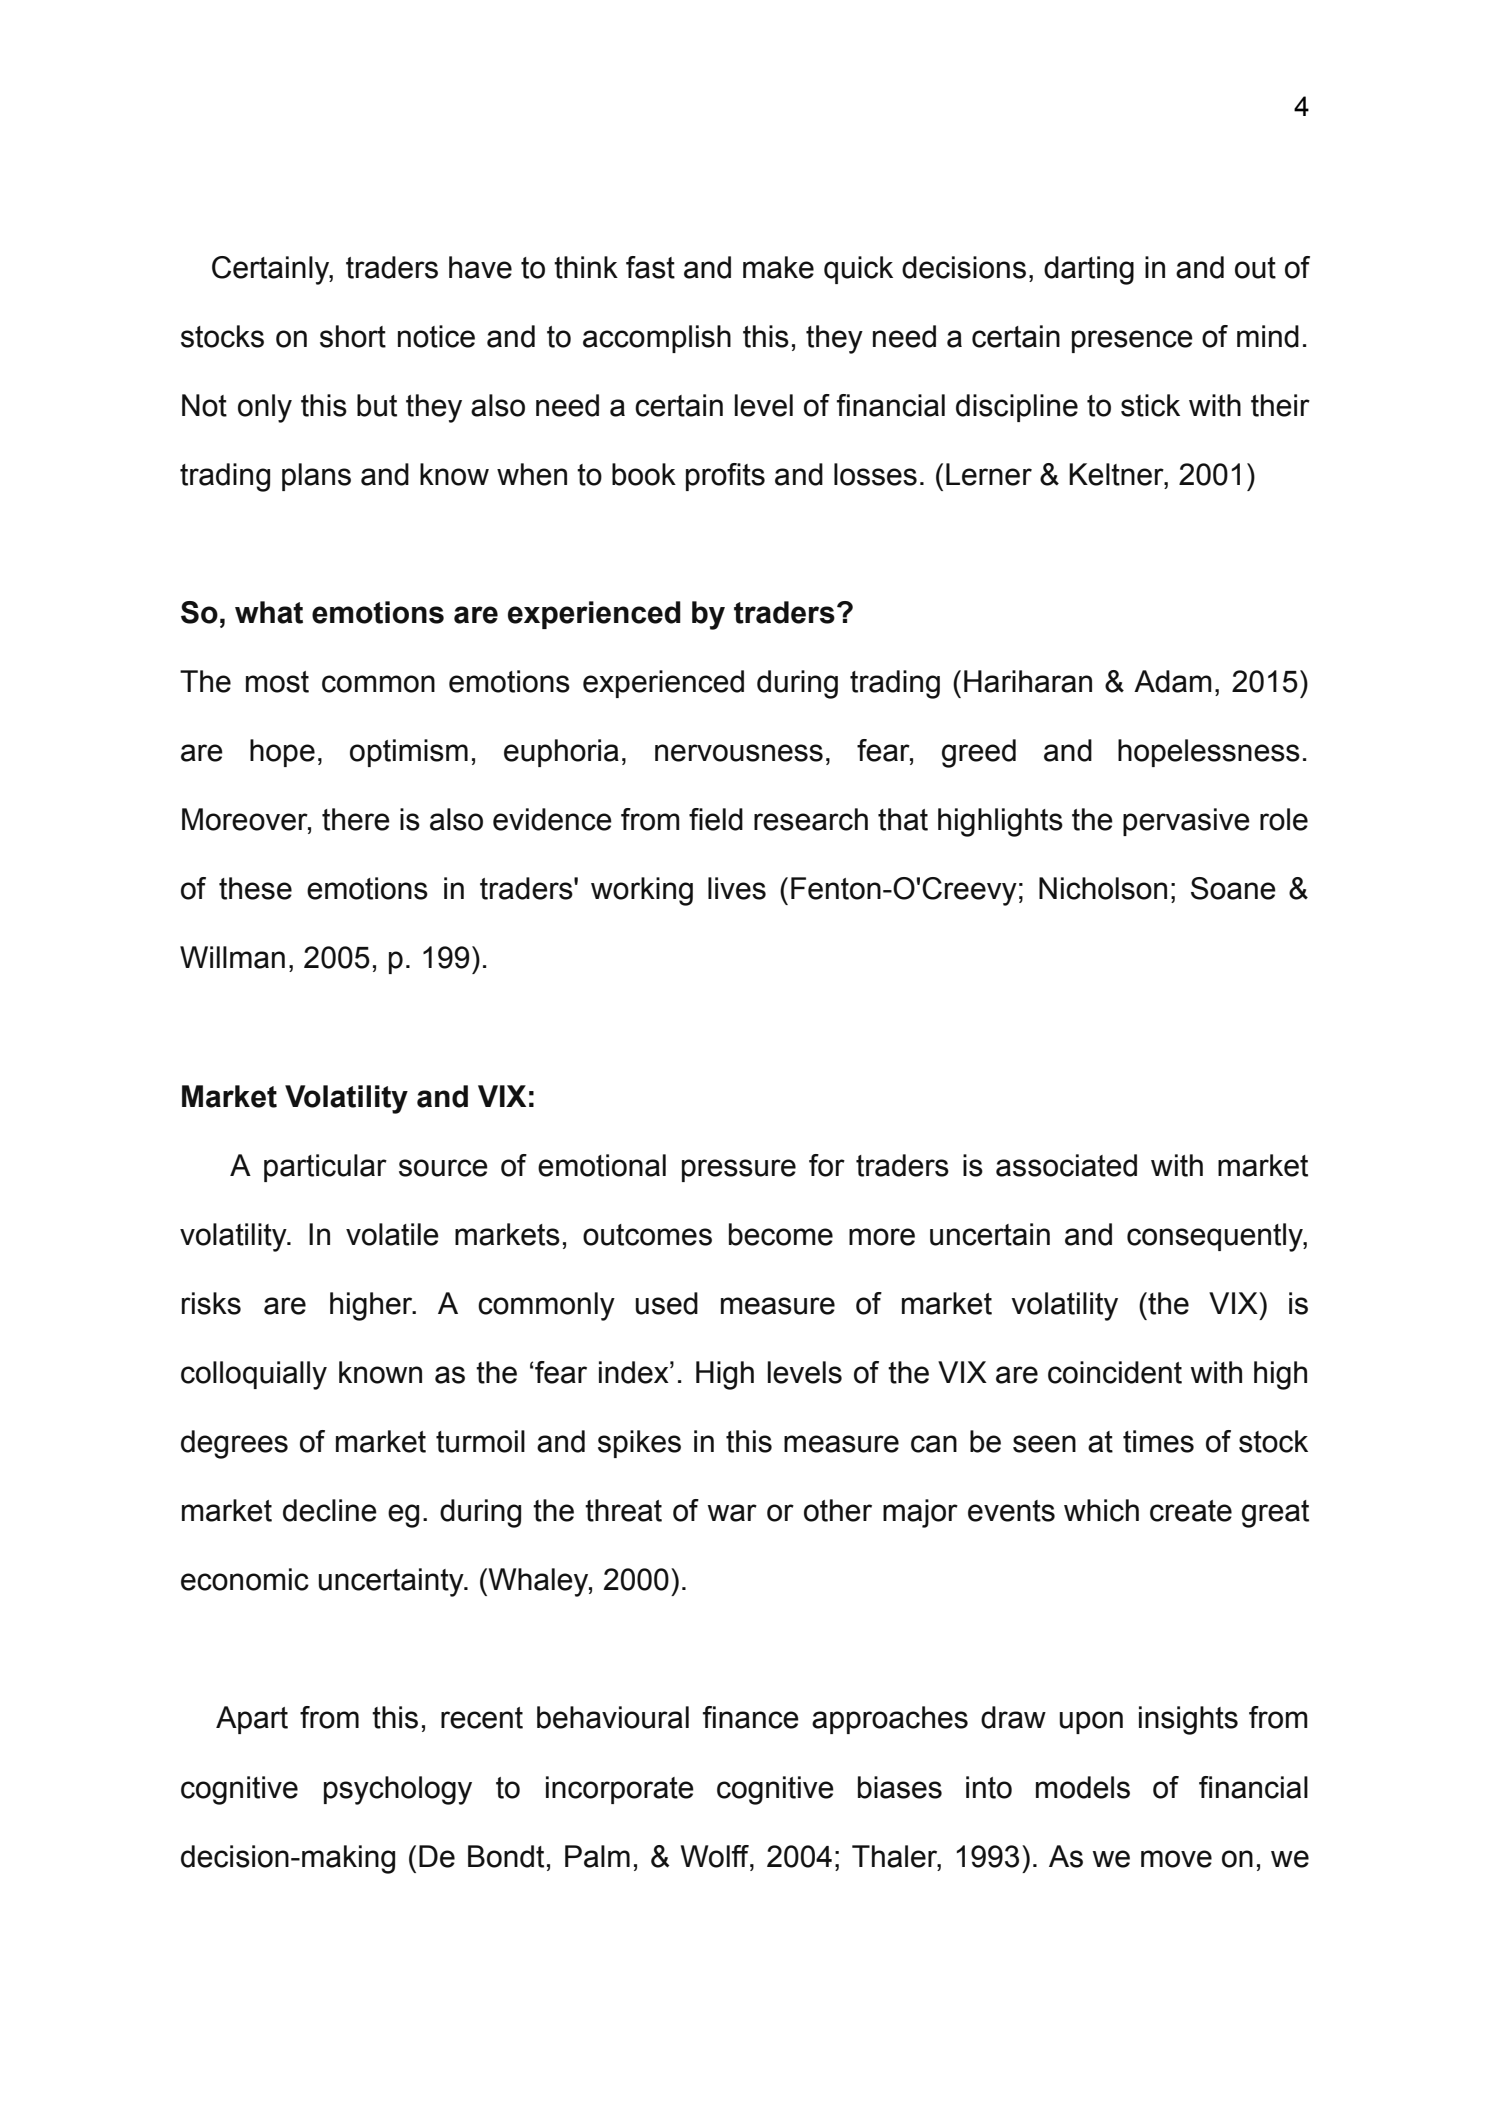 This page has height=2108, width=1492. What do you see at coordinates (353, 336) in the page?
I see `short` at bounding box center [353, 336].
